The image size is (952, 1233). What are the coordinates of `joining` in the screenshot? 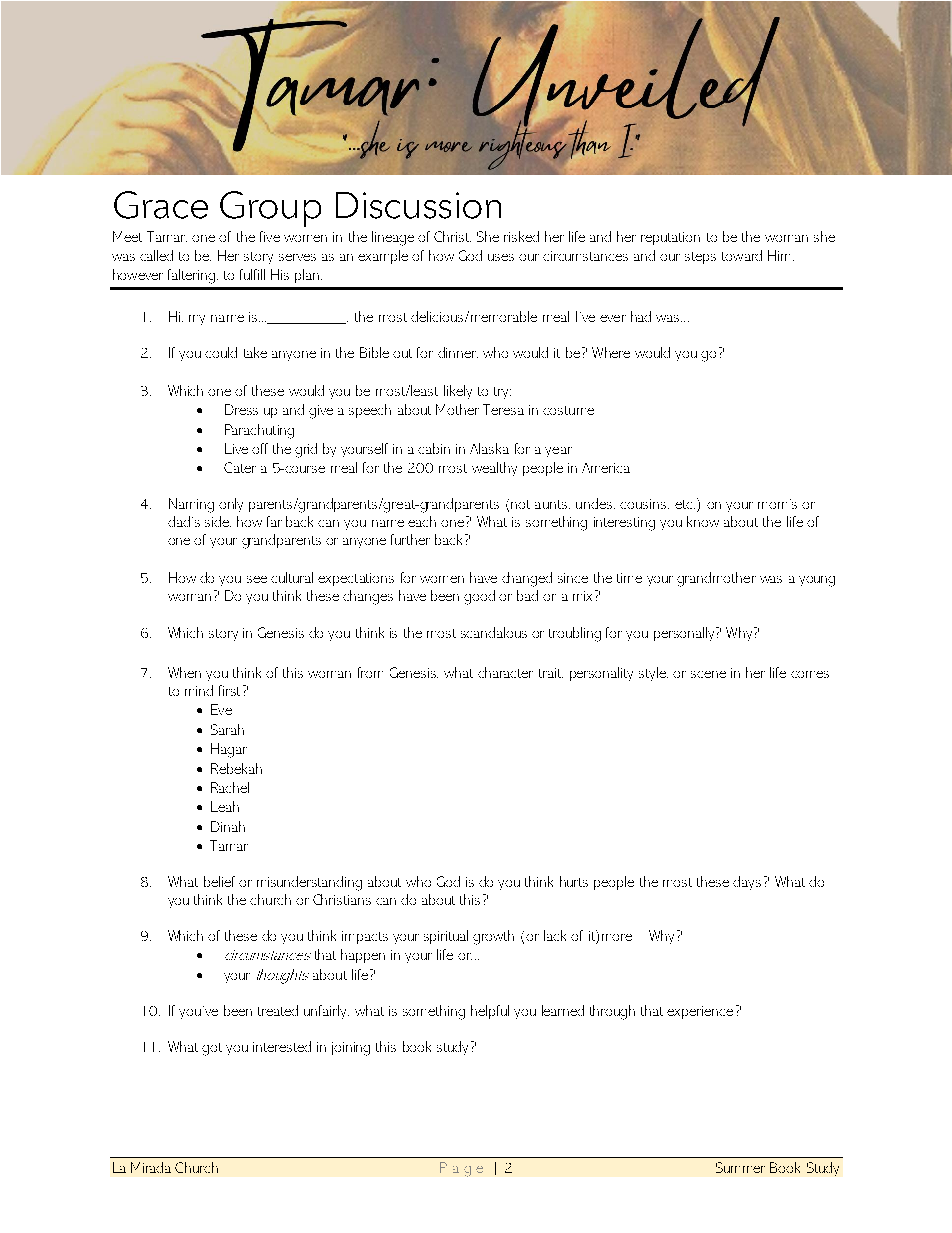 It's located at (351, 1049).
